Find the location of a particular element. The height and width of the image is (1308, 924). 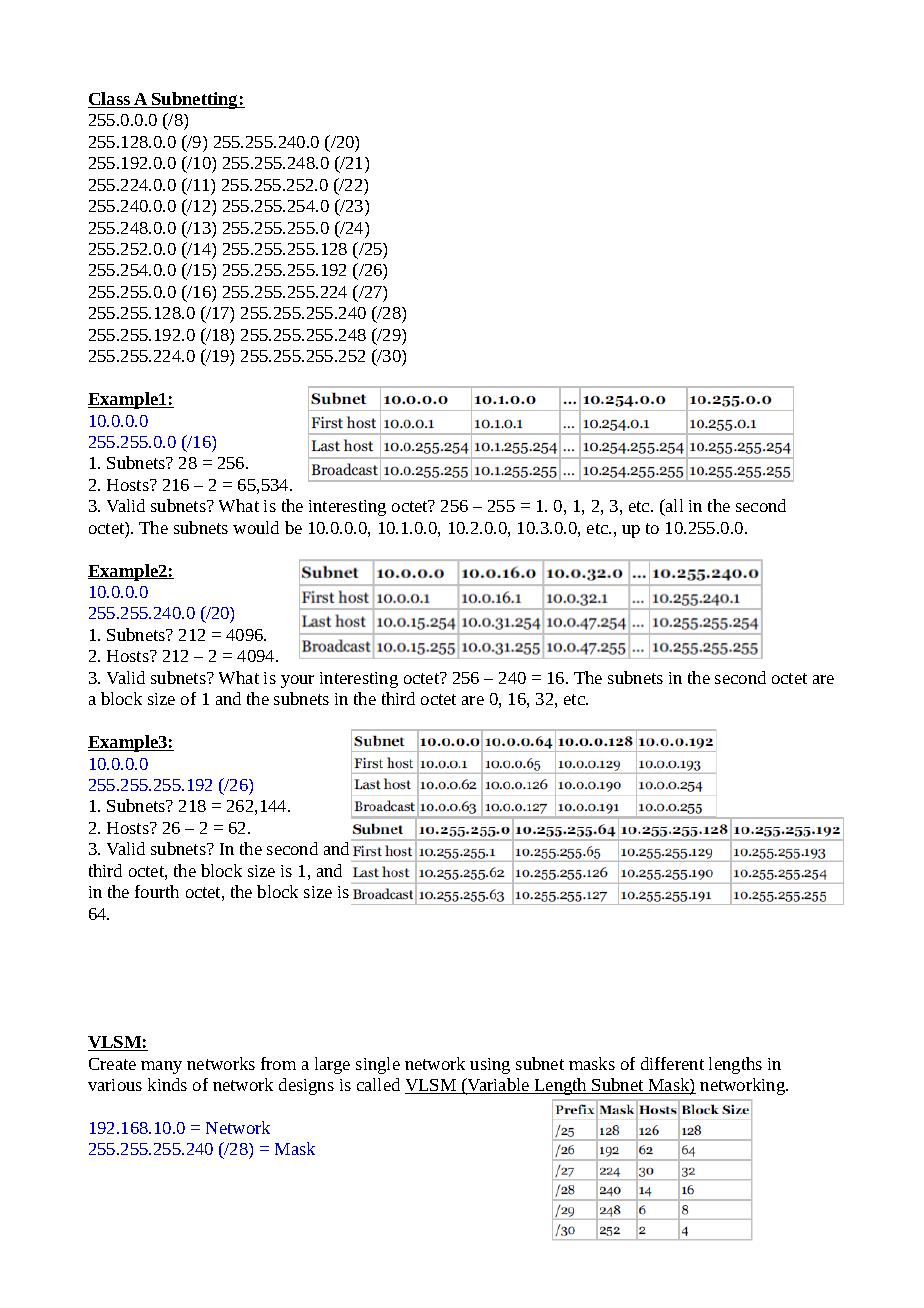

your is located at coordinates (297, 681).
